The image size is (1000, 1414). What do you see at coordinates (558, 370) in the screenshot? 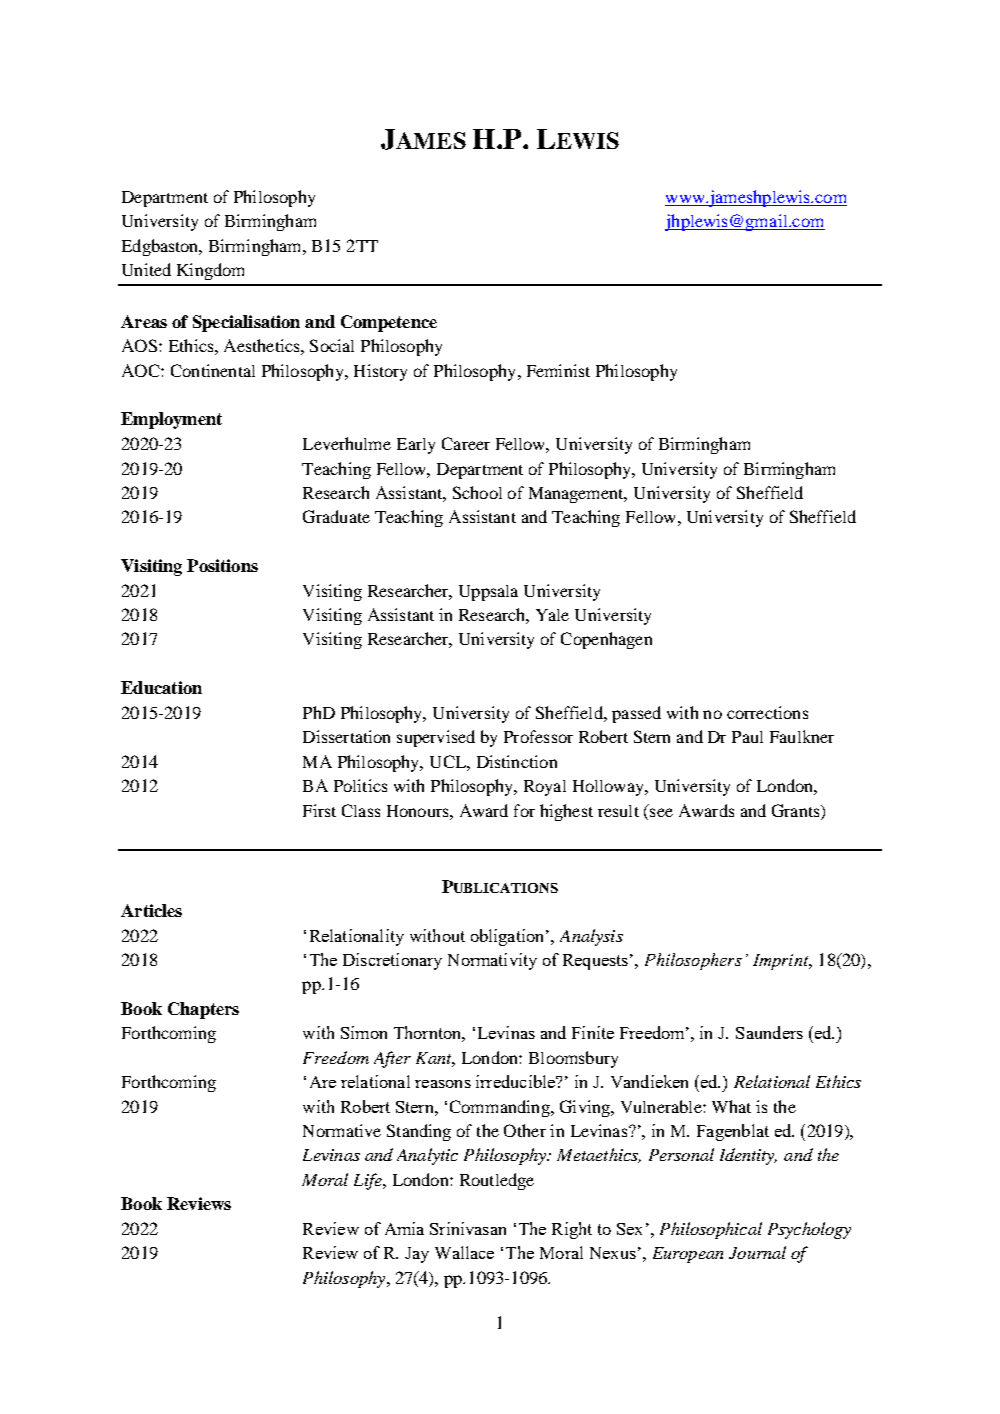
I see `Feminist` at bounding box center [558, 370].
